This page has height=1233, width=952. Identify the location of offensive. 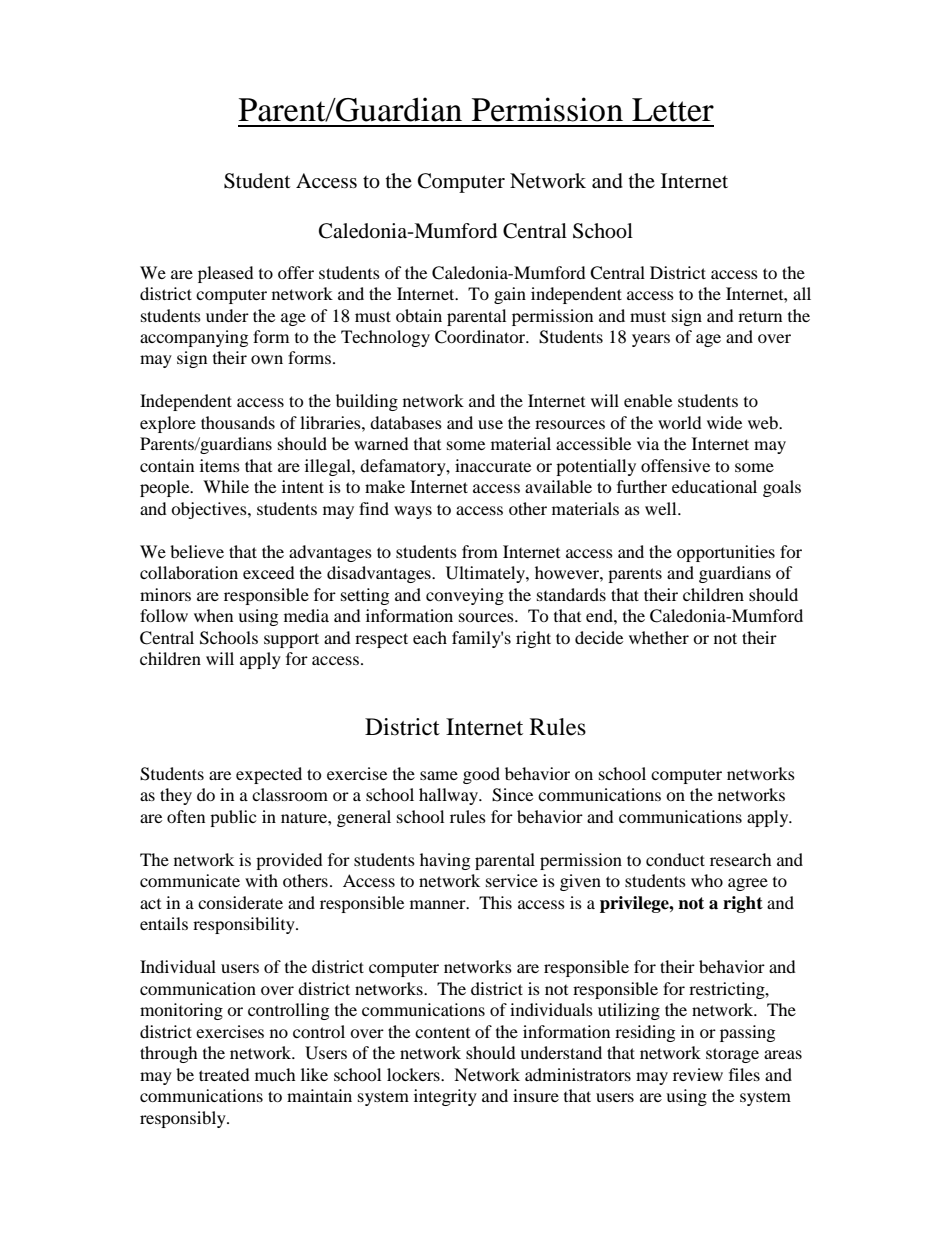
(675, 465).
